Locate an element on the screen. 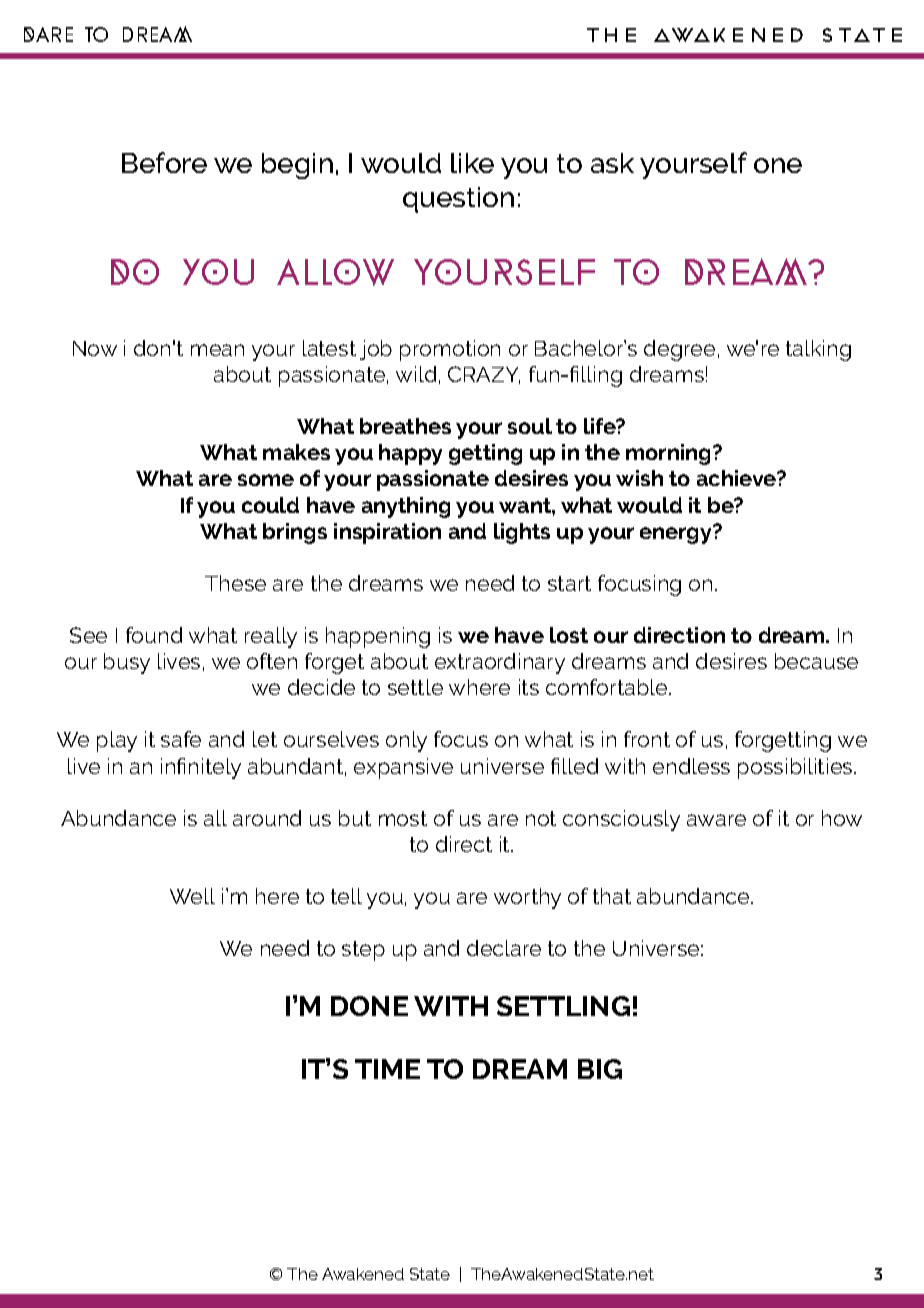 Image resolution: width=924 pixels, height=1308 pixels. Dare is located at coordinates (48, 34).
